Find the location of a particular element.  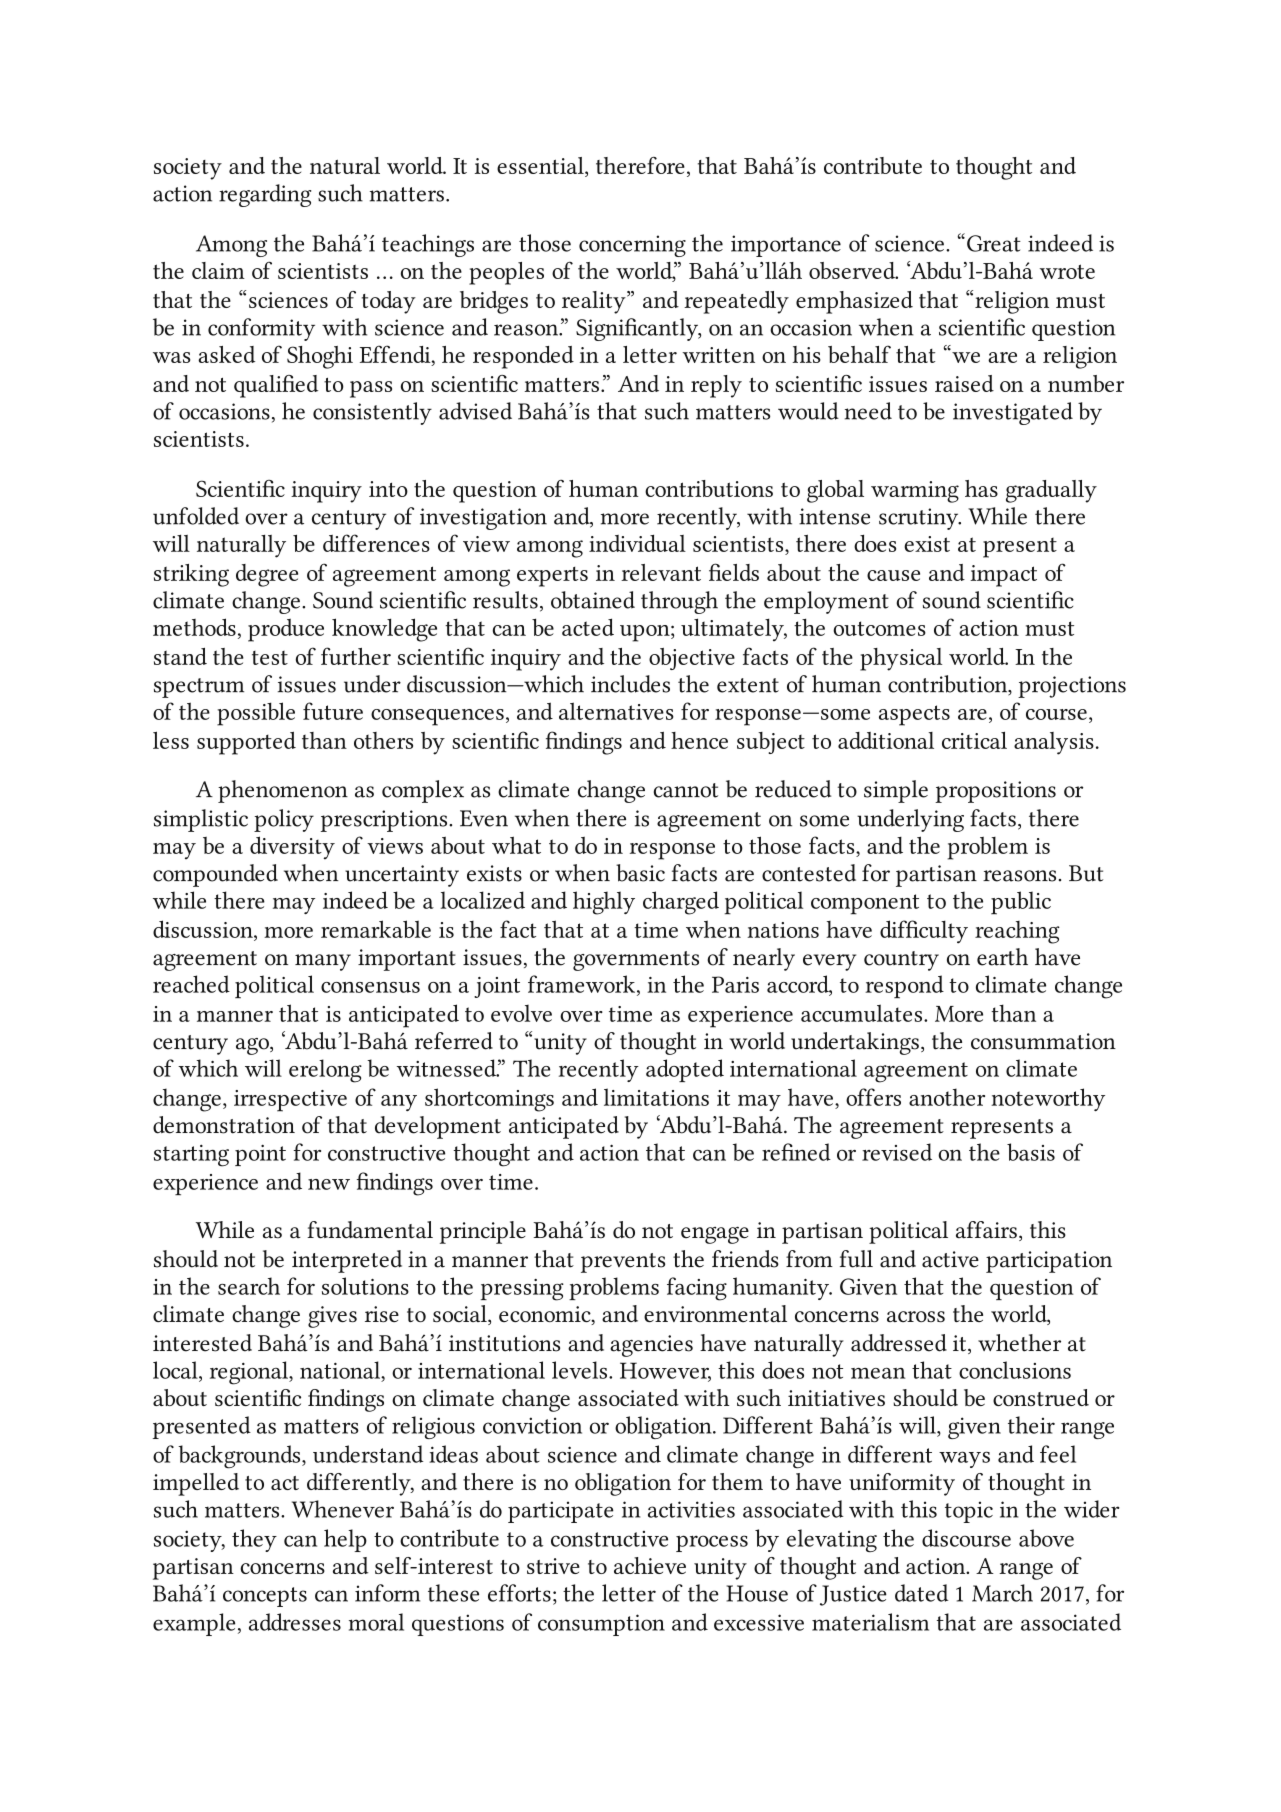

Great is located at coordinates (994, 243).
